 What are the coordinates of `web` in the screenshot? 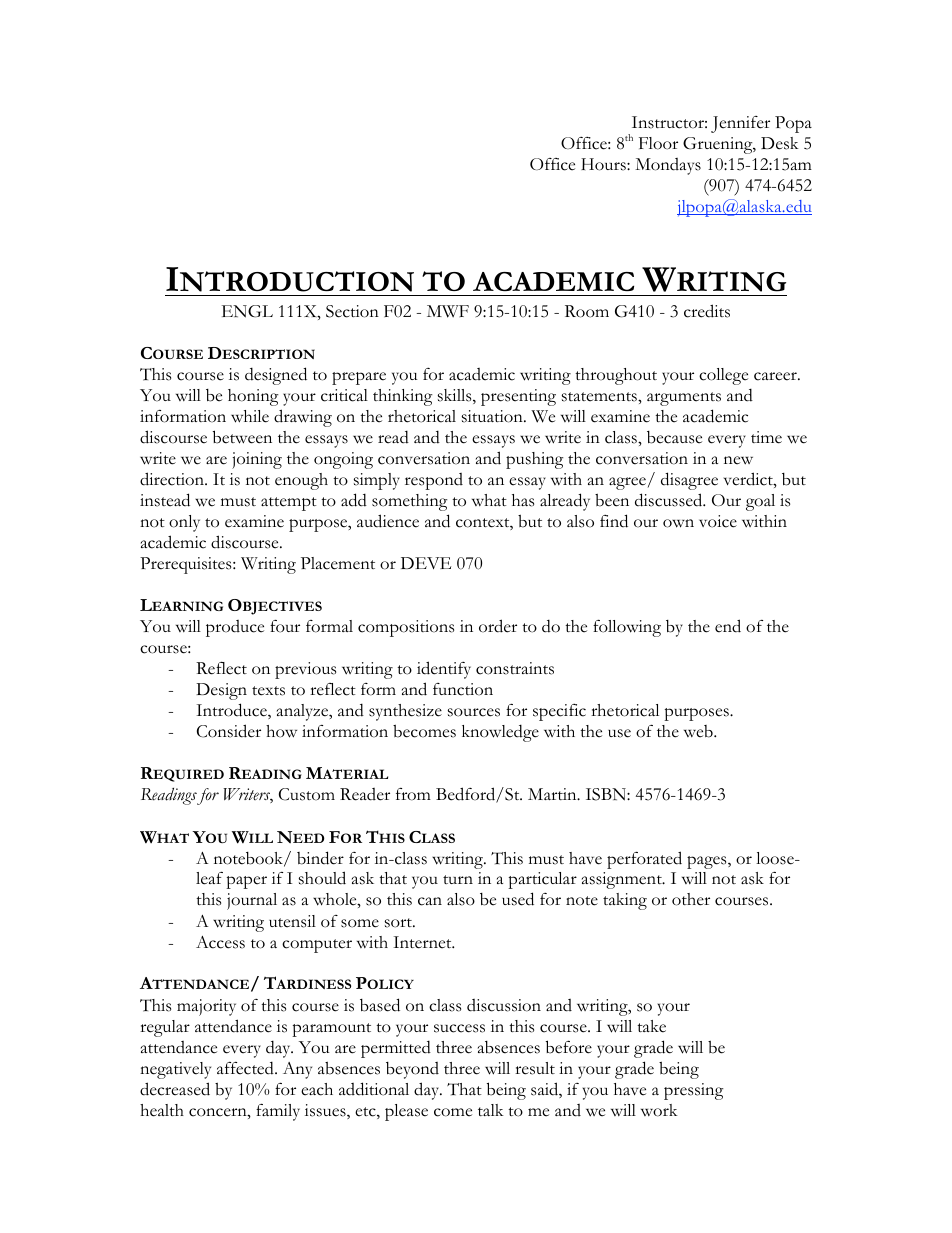 It's located at (699, 731).
